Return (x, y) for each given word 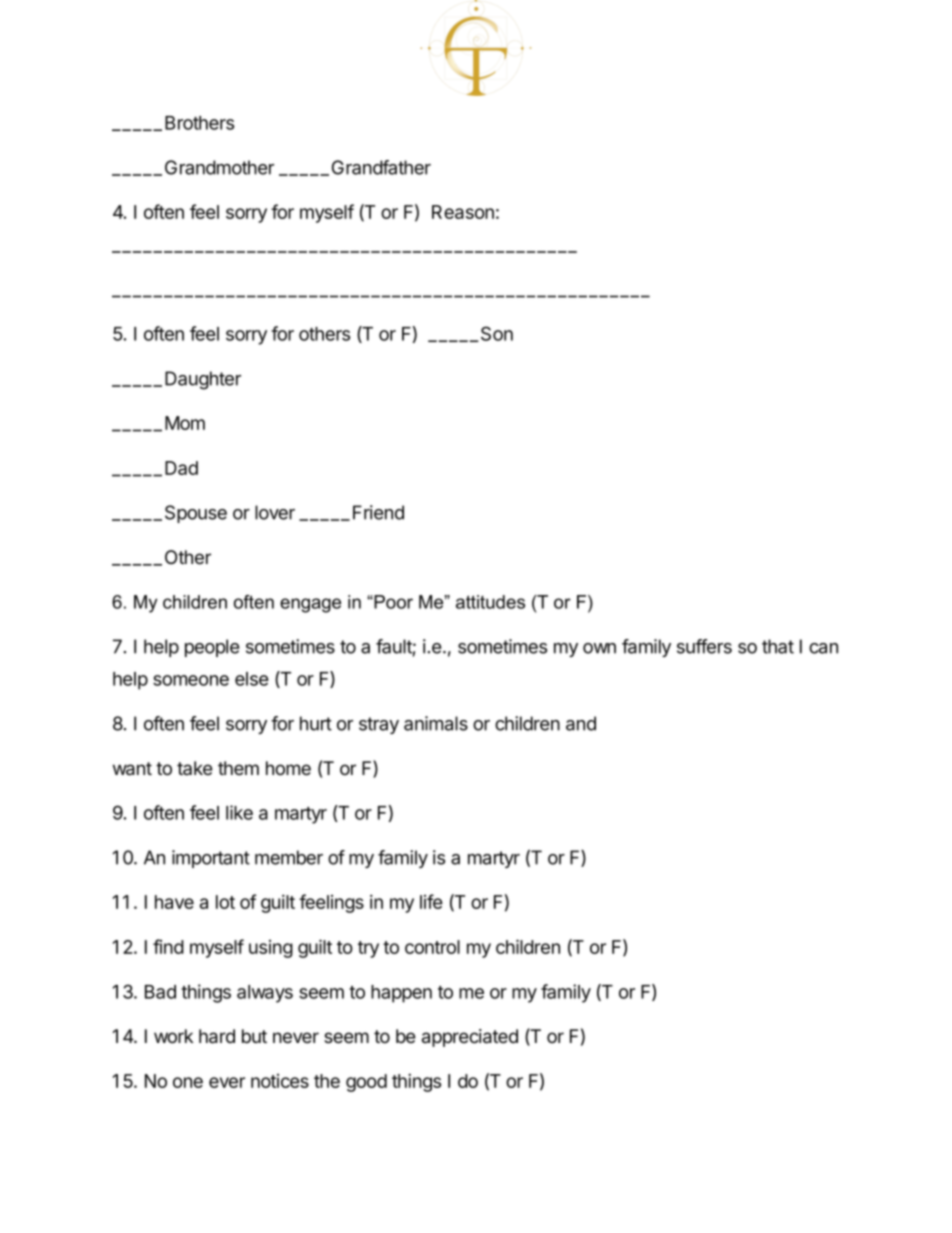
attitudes (490, 602)
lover (275, 512)
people (212, 648)
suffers (704, 646)
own (599, 648)
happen (401, 994)
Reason (463, 212)
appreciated (470, 1038)
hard (217, 1036)
